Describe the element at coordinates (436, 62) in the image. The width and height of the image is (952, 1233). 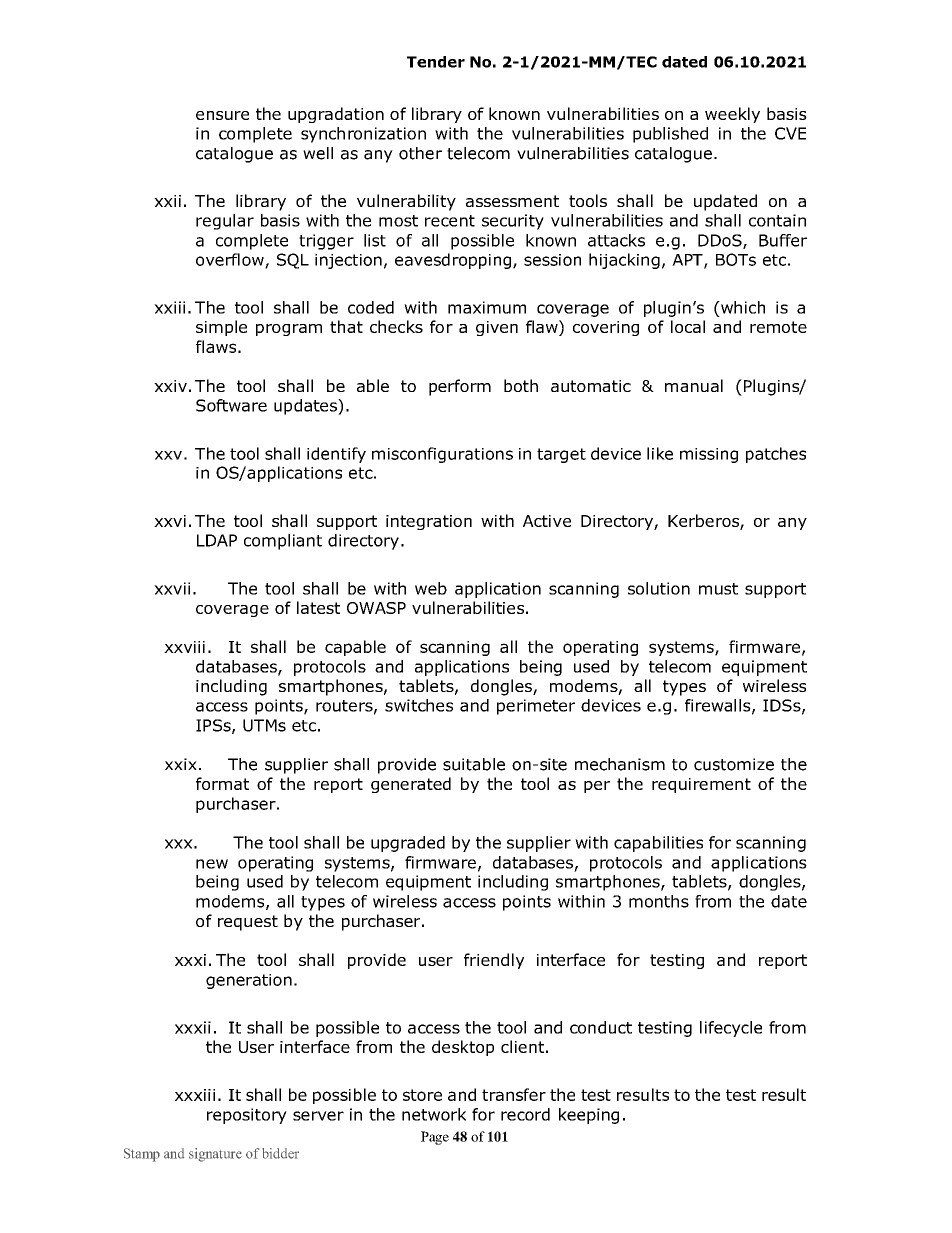
I see `Tender` at that location.
